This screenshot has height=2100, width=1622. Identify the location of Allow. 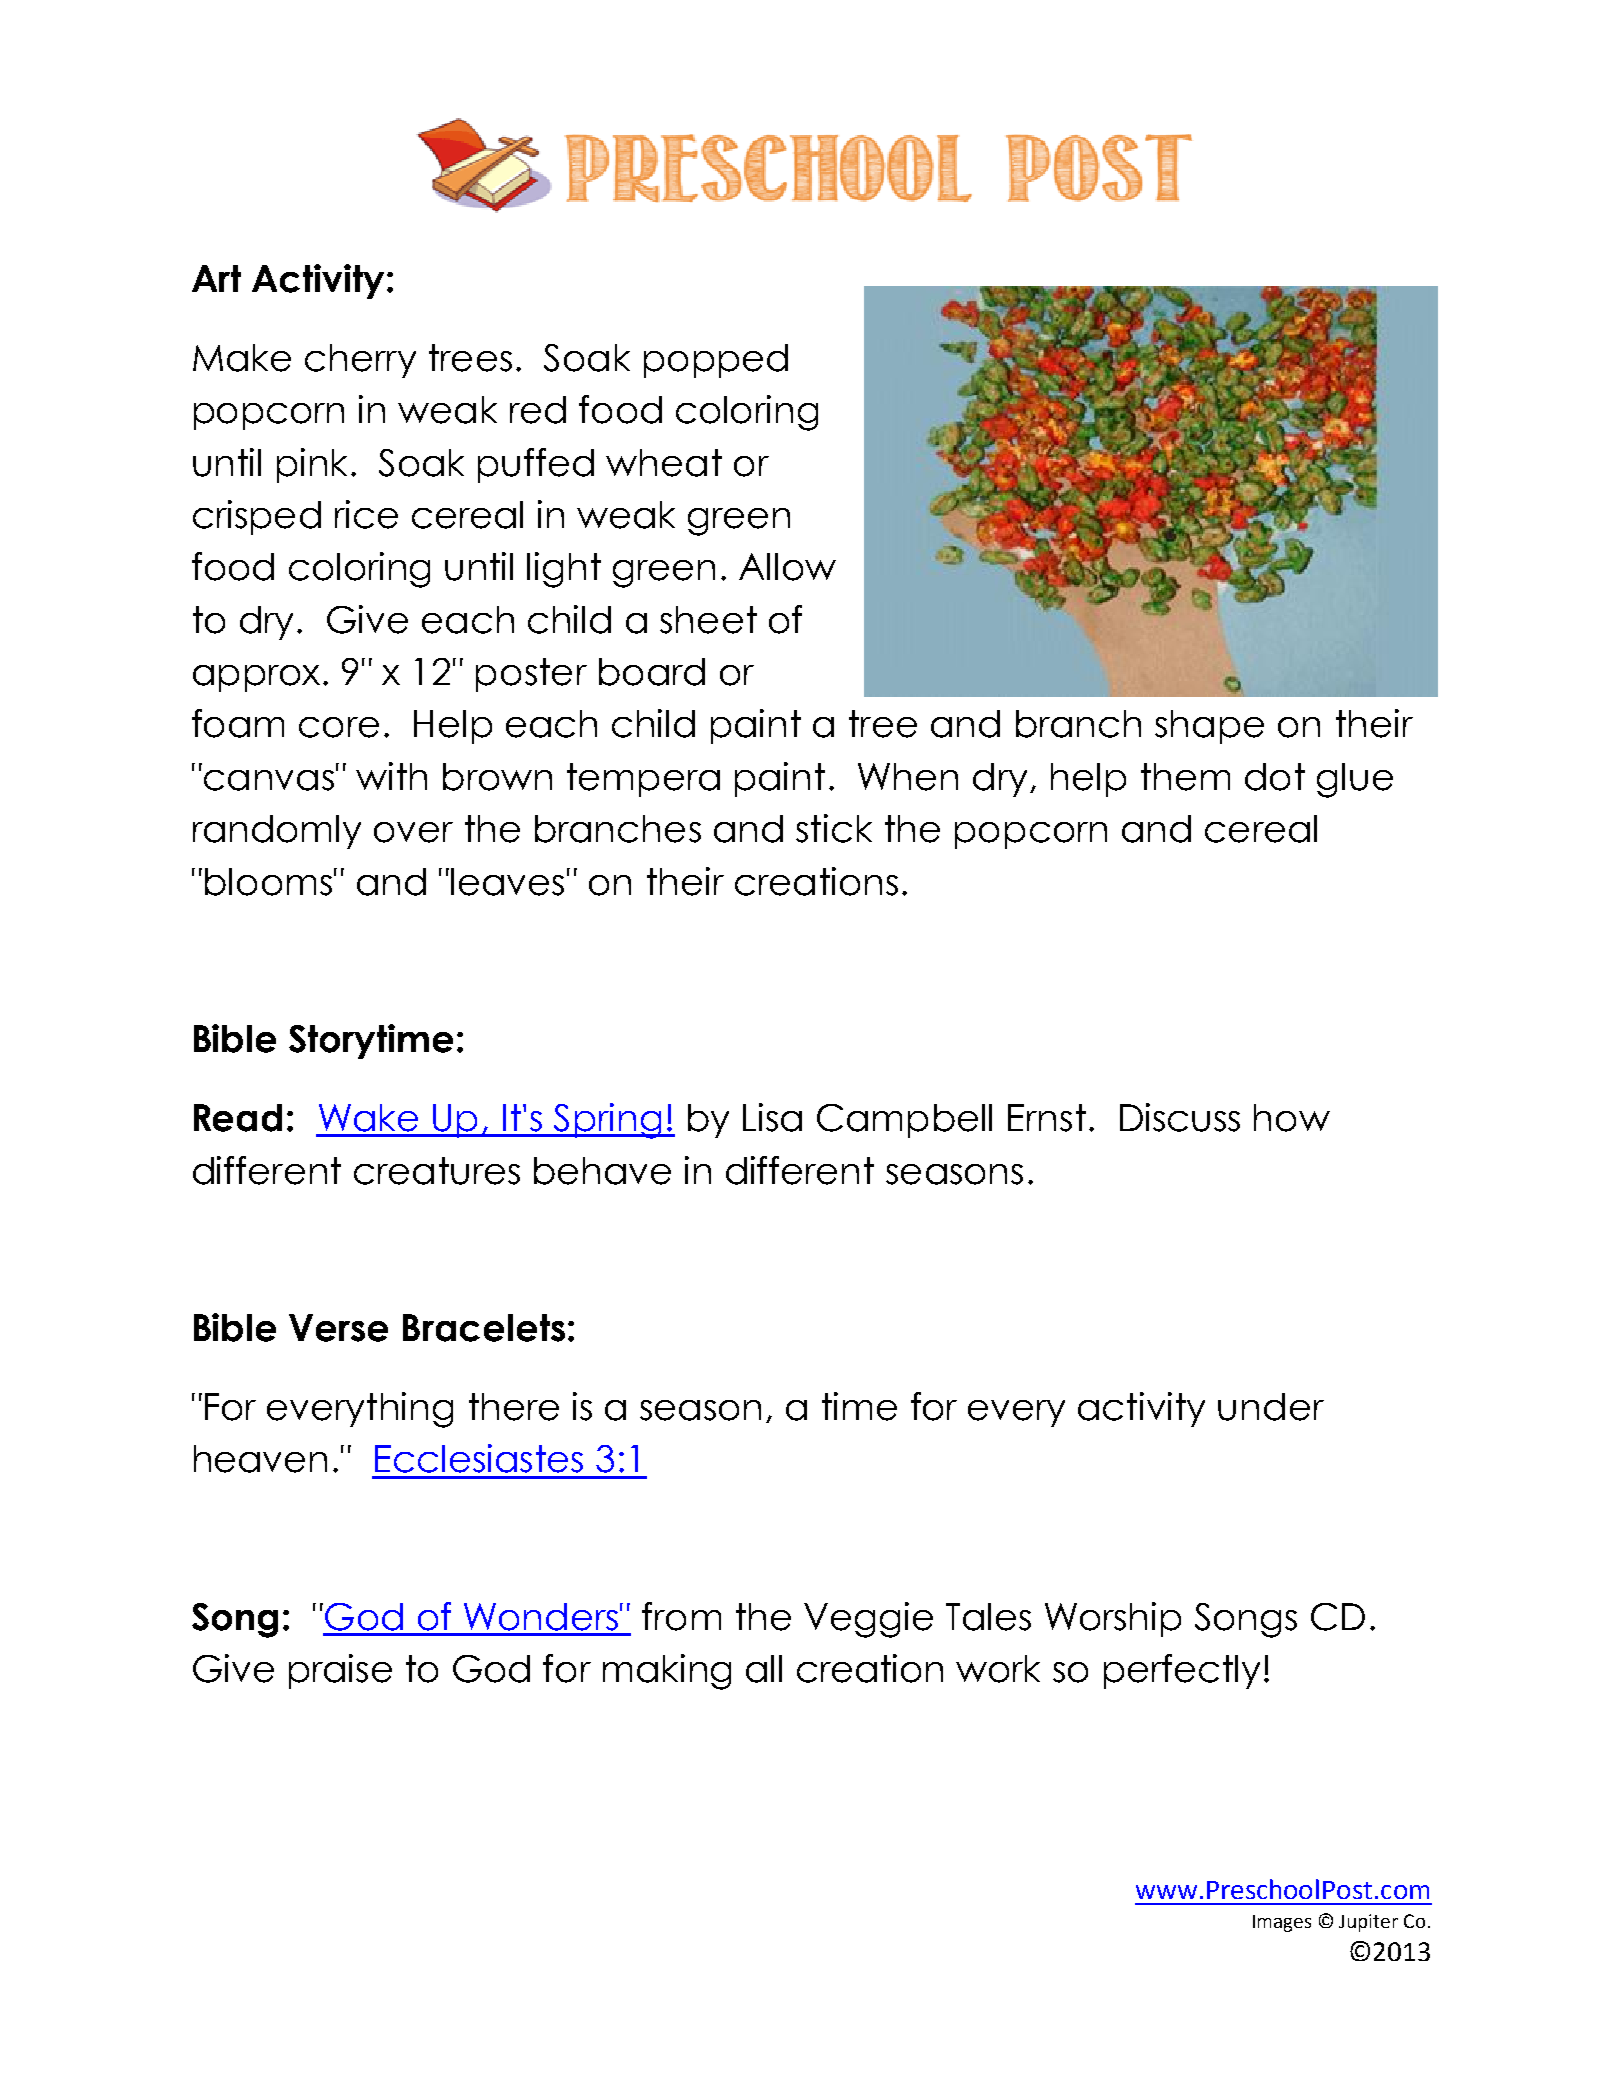
(787, 567).
